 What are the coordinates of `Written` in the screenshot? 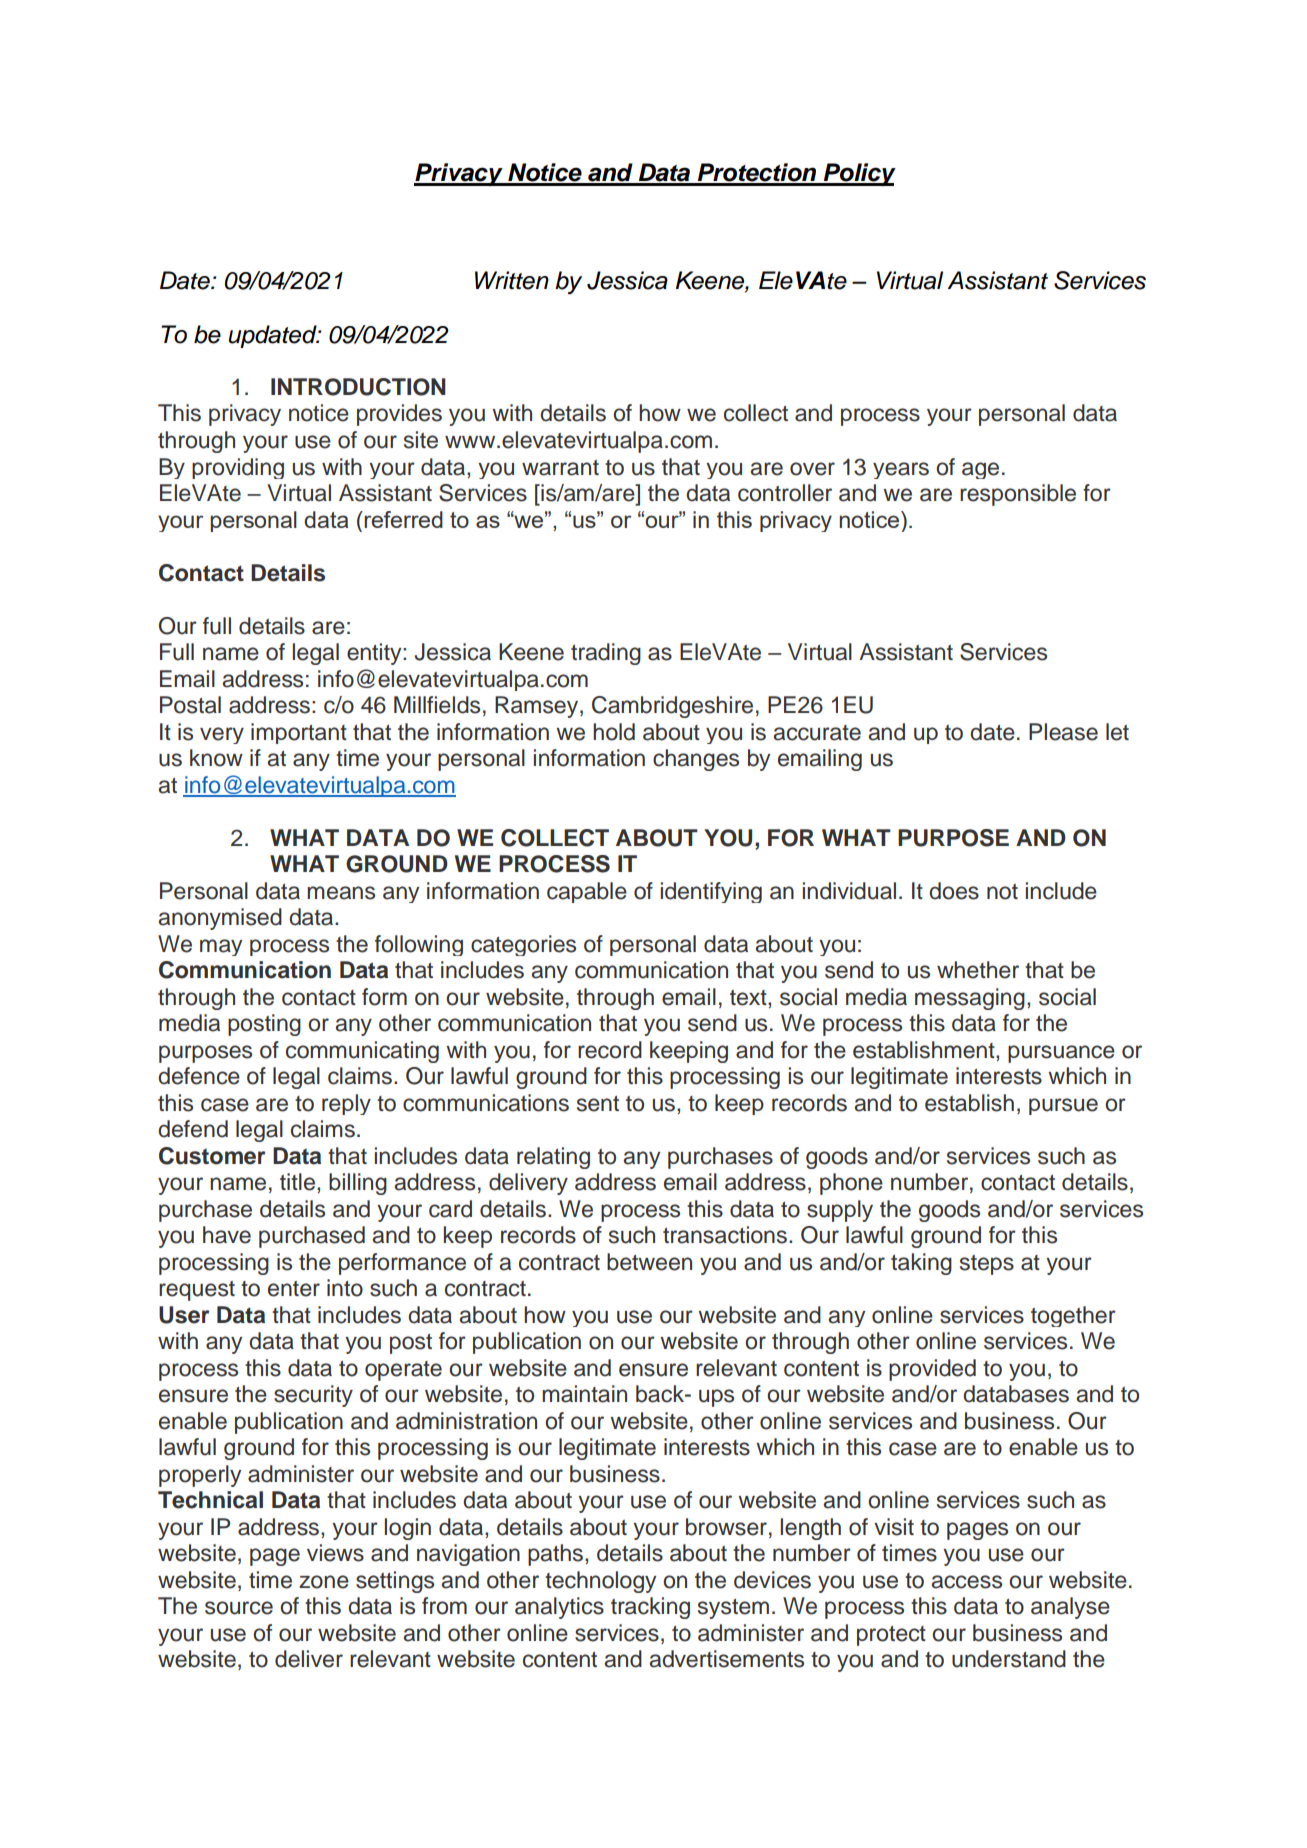 It's located at (512, 280).
